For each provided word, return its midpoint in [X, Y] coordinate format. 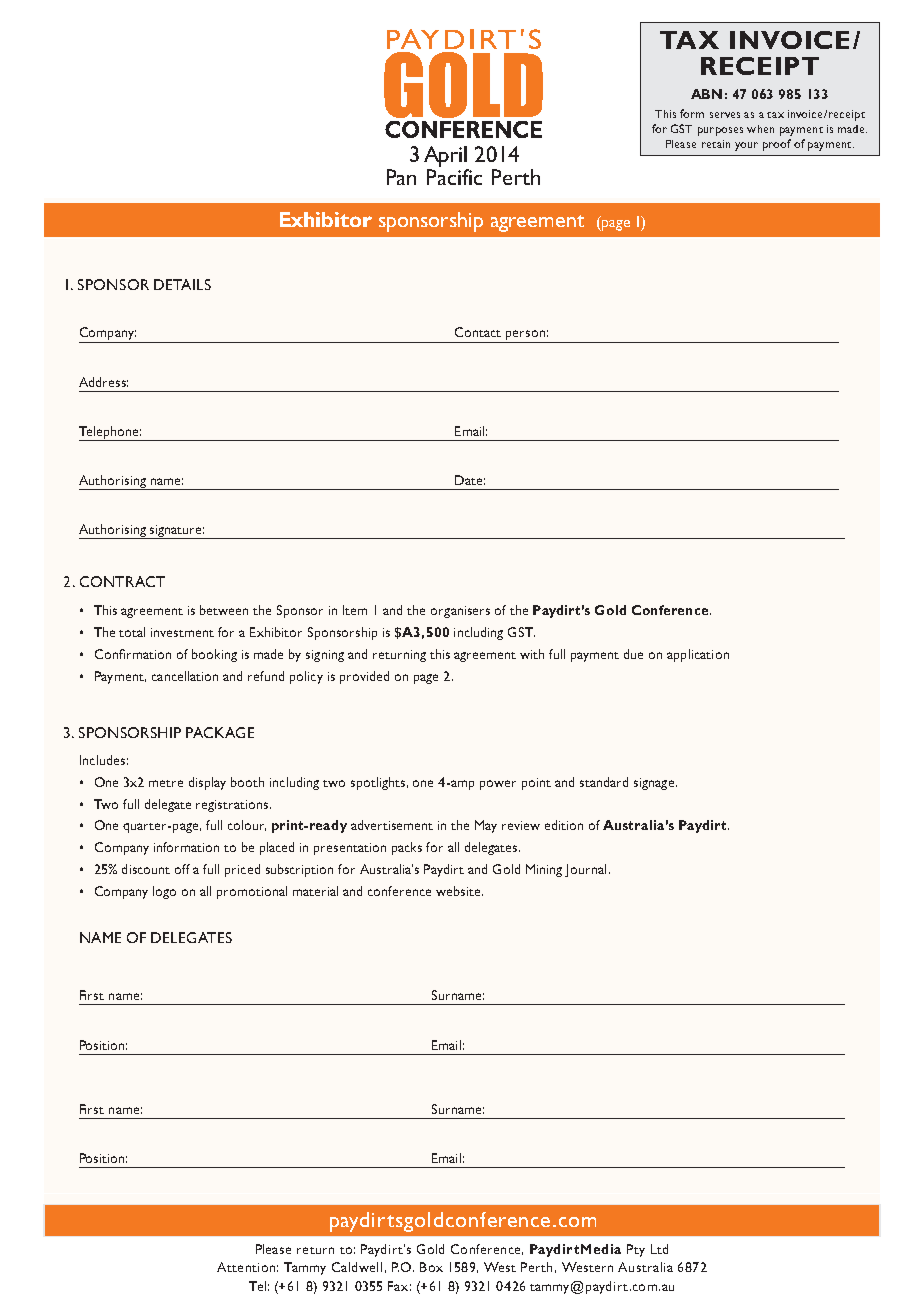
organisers [460, 612]
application [698, 655]
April [446, 158]
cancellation [185, 676]
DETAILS [182, 284]
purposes [720, 131]
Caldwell [357, 1267]
